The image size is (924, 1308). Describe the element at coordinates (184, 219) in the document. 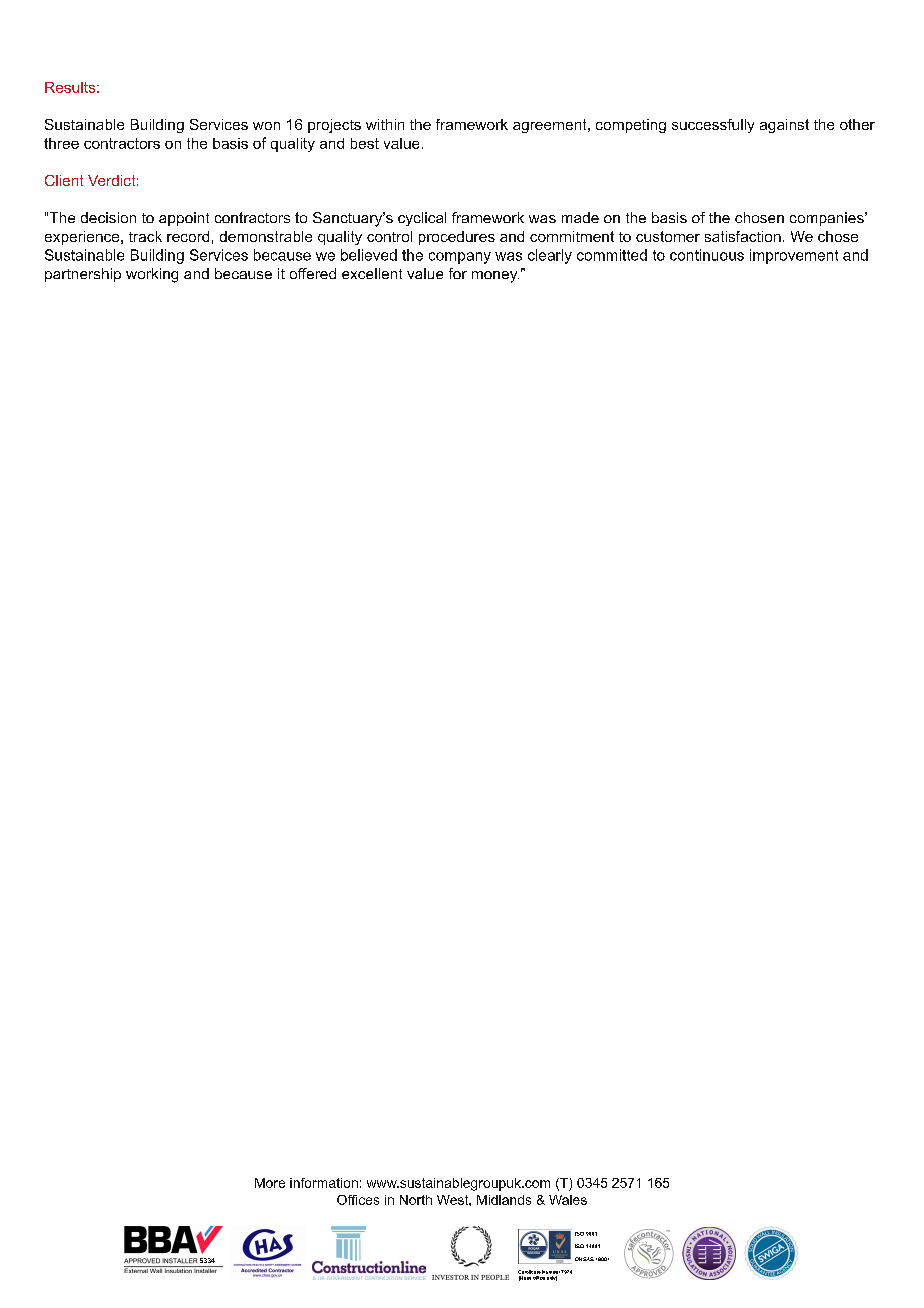

I see `appoint` at that location.
